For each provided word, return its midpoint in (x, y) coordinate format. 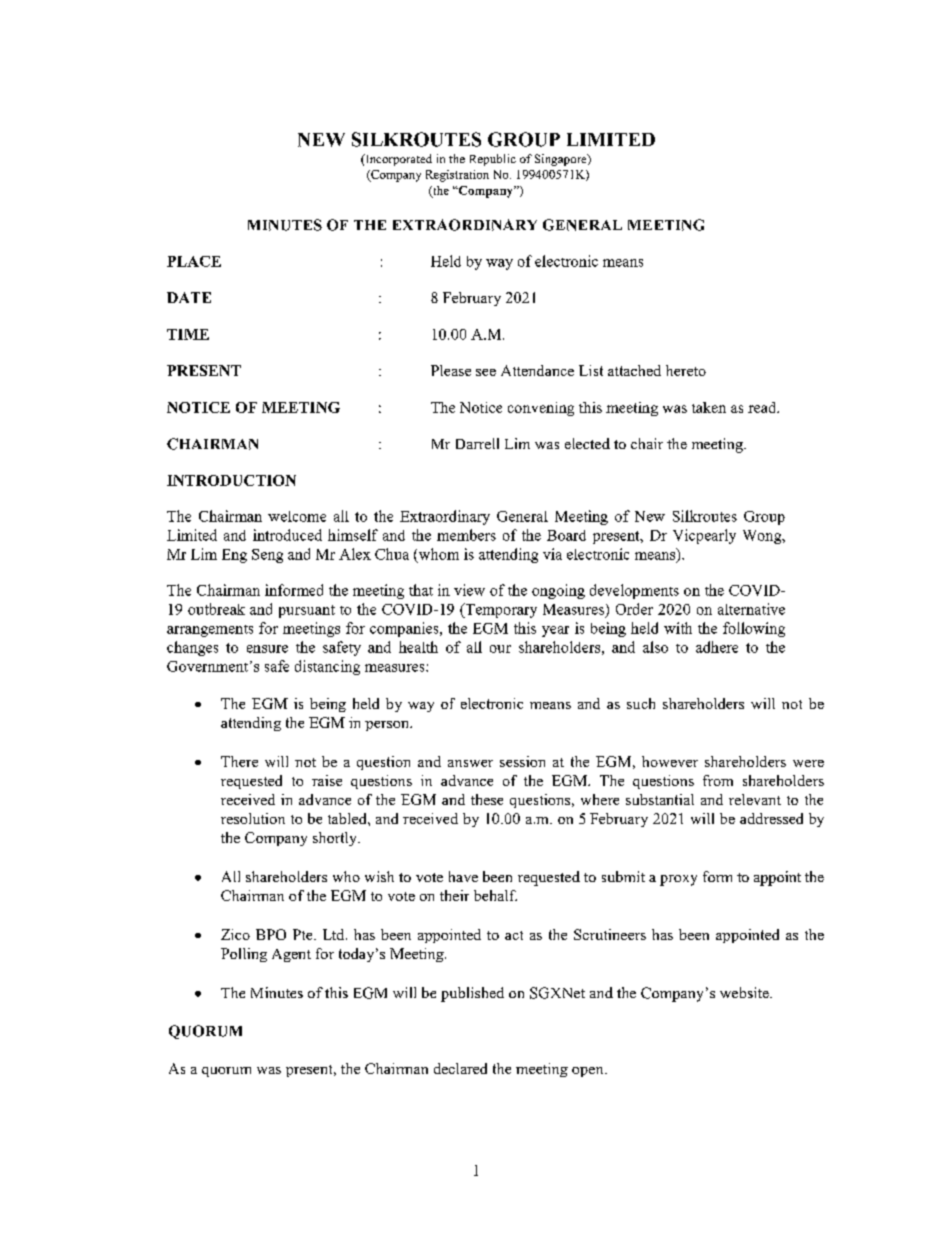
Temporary (500, 610)
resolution (253, 818)
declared (460, 1068)
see (486, 372)
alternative (751, 609)
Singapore (562, 160)
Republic (493, 160)
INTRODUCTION (231, 480)
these (487, 799)
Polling (244, 955)
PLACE (194, 261)
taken (709, 407)
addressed (771, 818)
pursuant (307, 611)
